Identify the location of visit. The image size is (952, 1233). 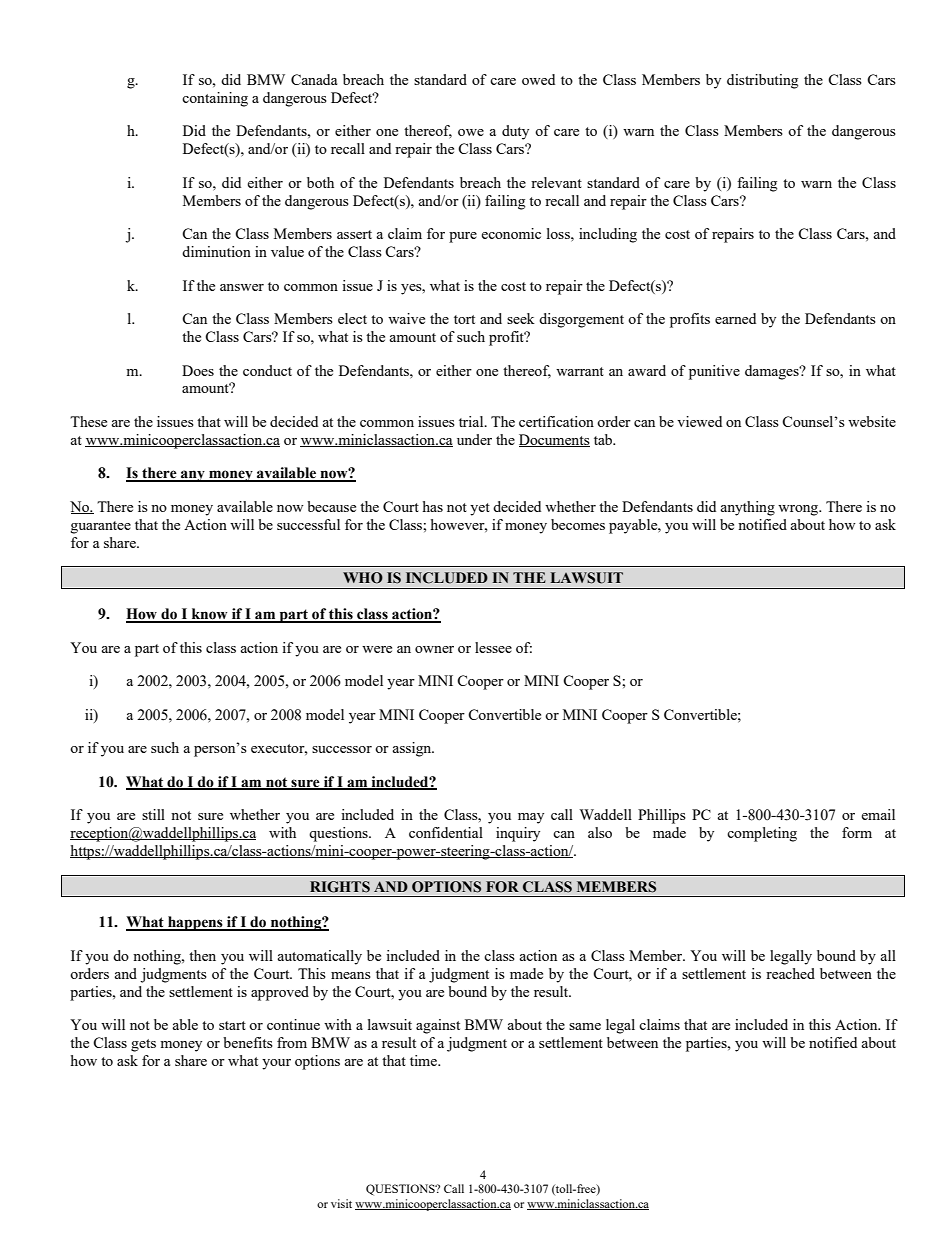
(341, 1203).
